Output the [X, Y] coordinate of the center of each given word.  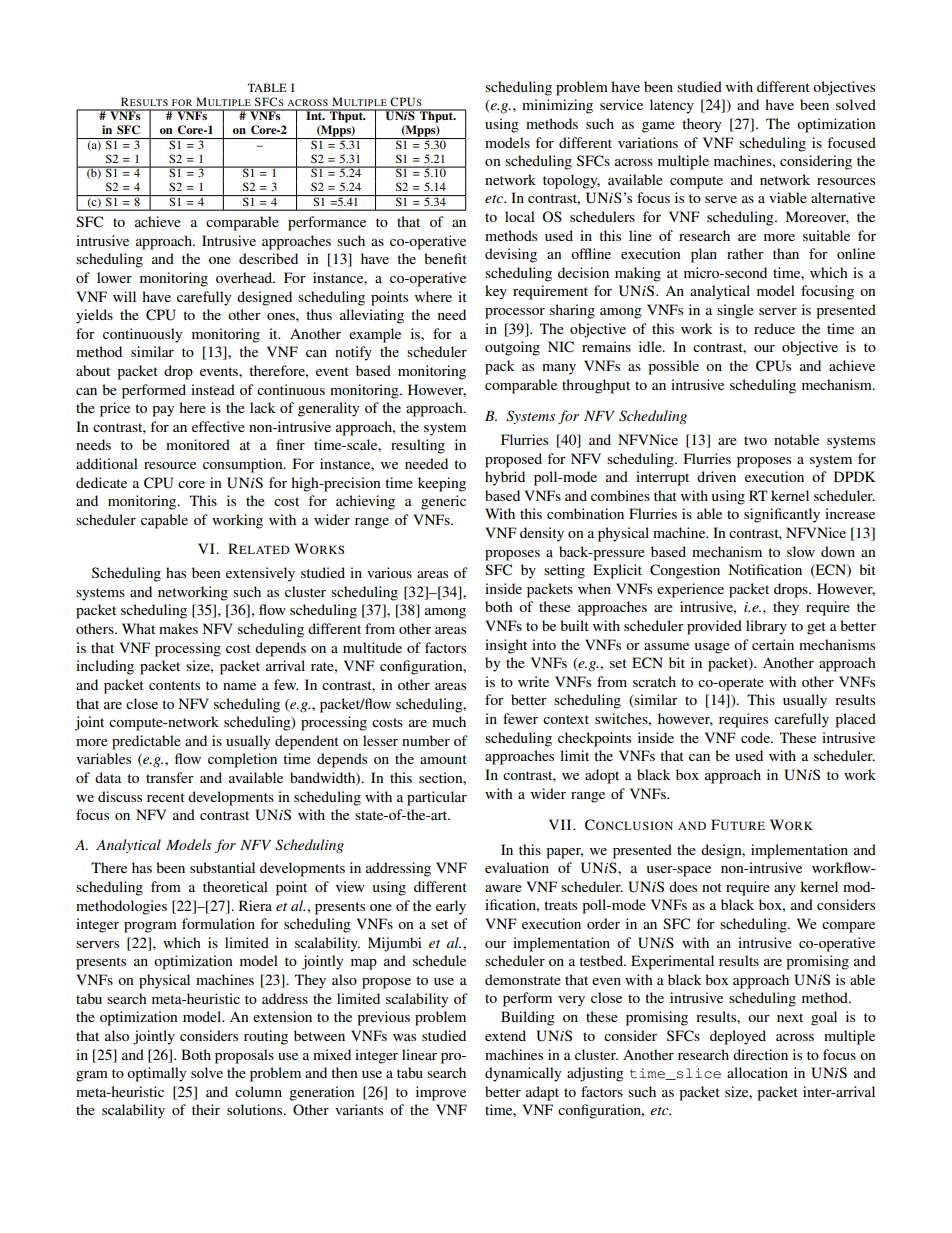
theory [701, 125]
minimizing [557, 106]
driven [716, 476]
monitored [198, 444]
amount [443, 759]
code [756, 737]
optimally [156, 1074]
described [268, 258]
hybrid [505, 478]
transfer [170, 777]
